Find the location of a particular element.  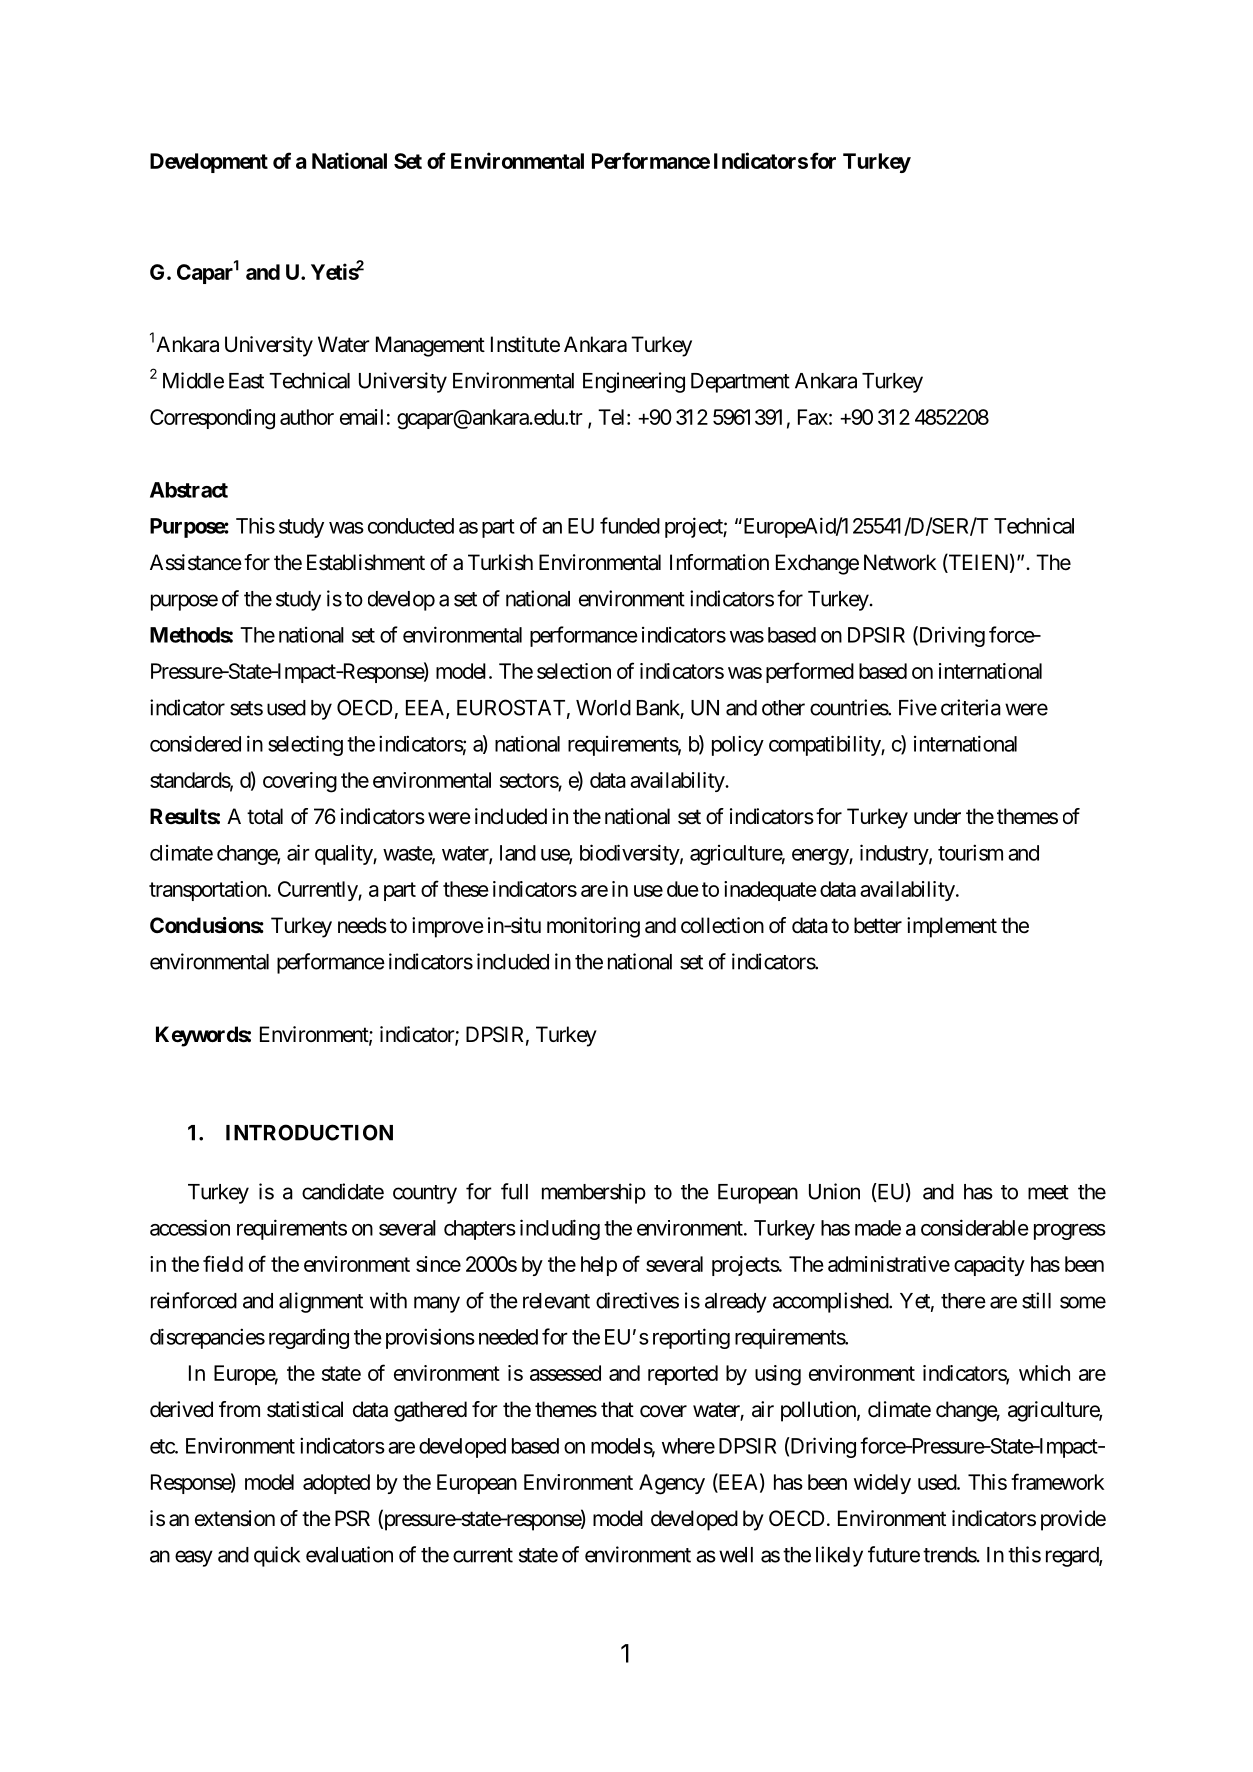

Engineering is located at coordinates (634, 382).
